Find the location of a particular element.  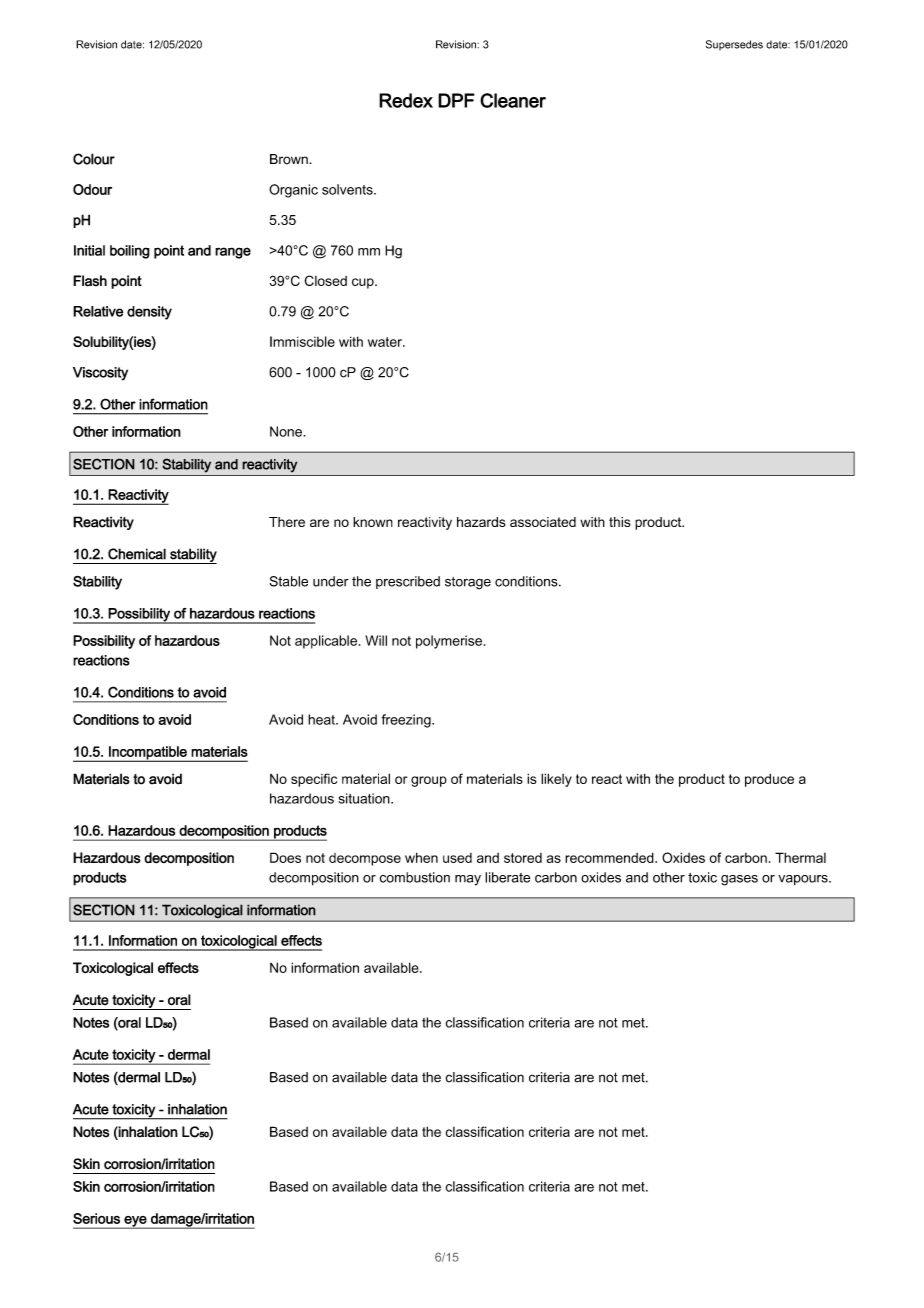

Incompatible is located at coordinates (148, 754).
